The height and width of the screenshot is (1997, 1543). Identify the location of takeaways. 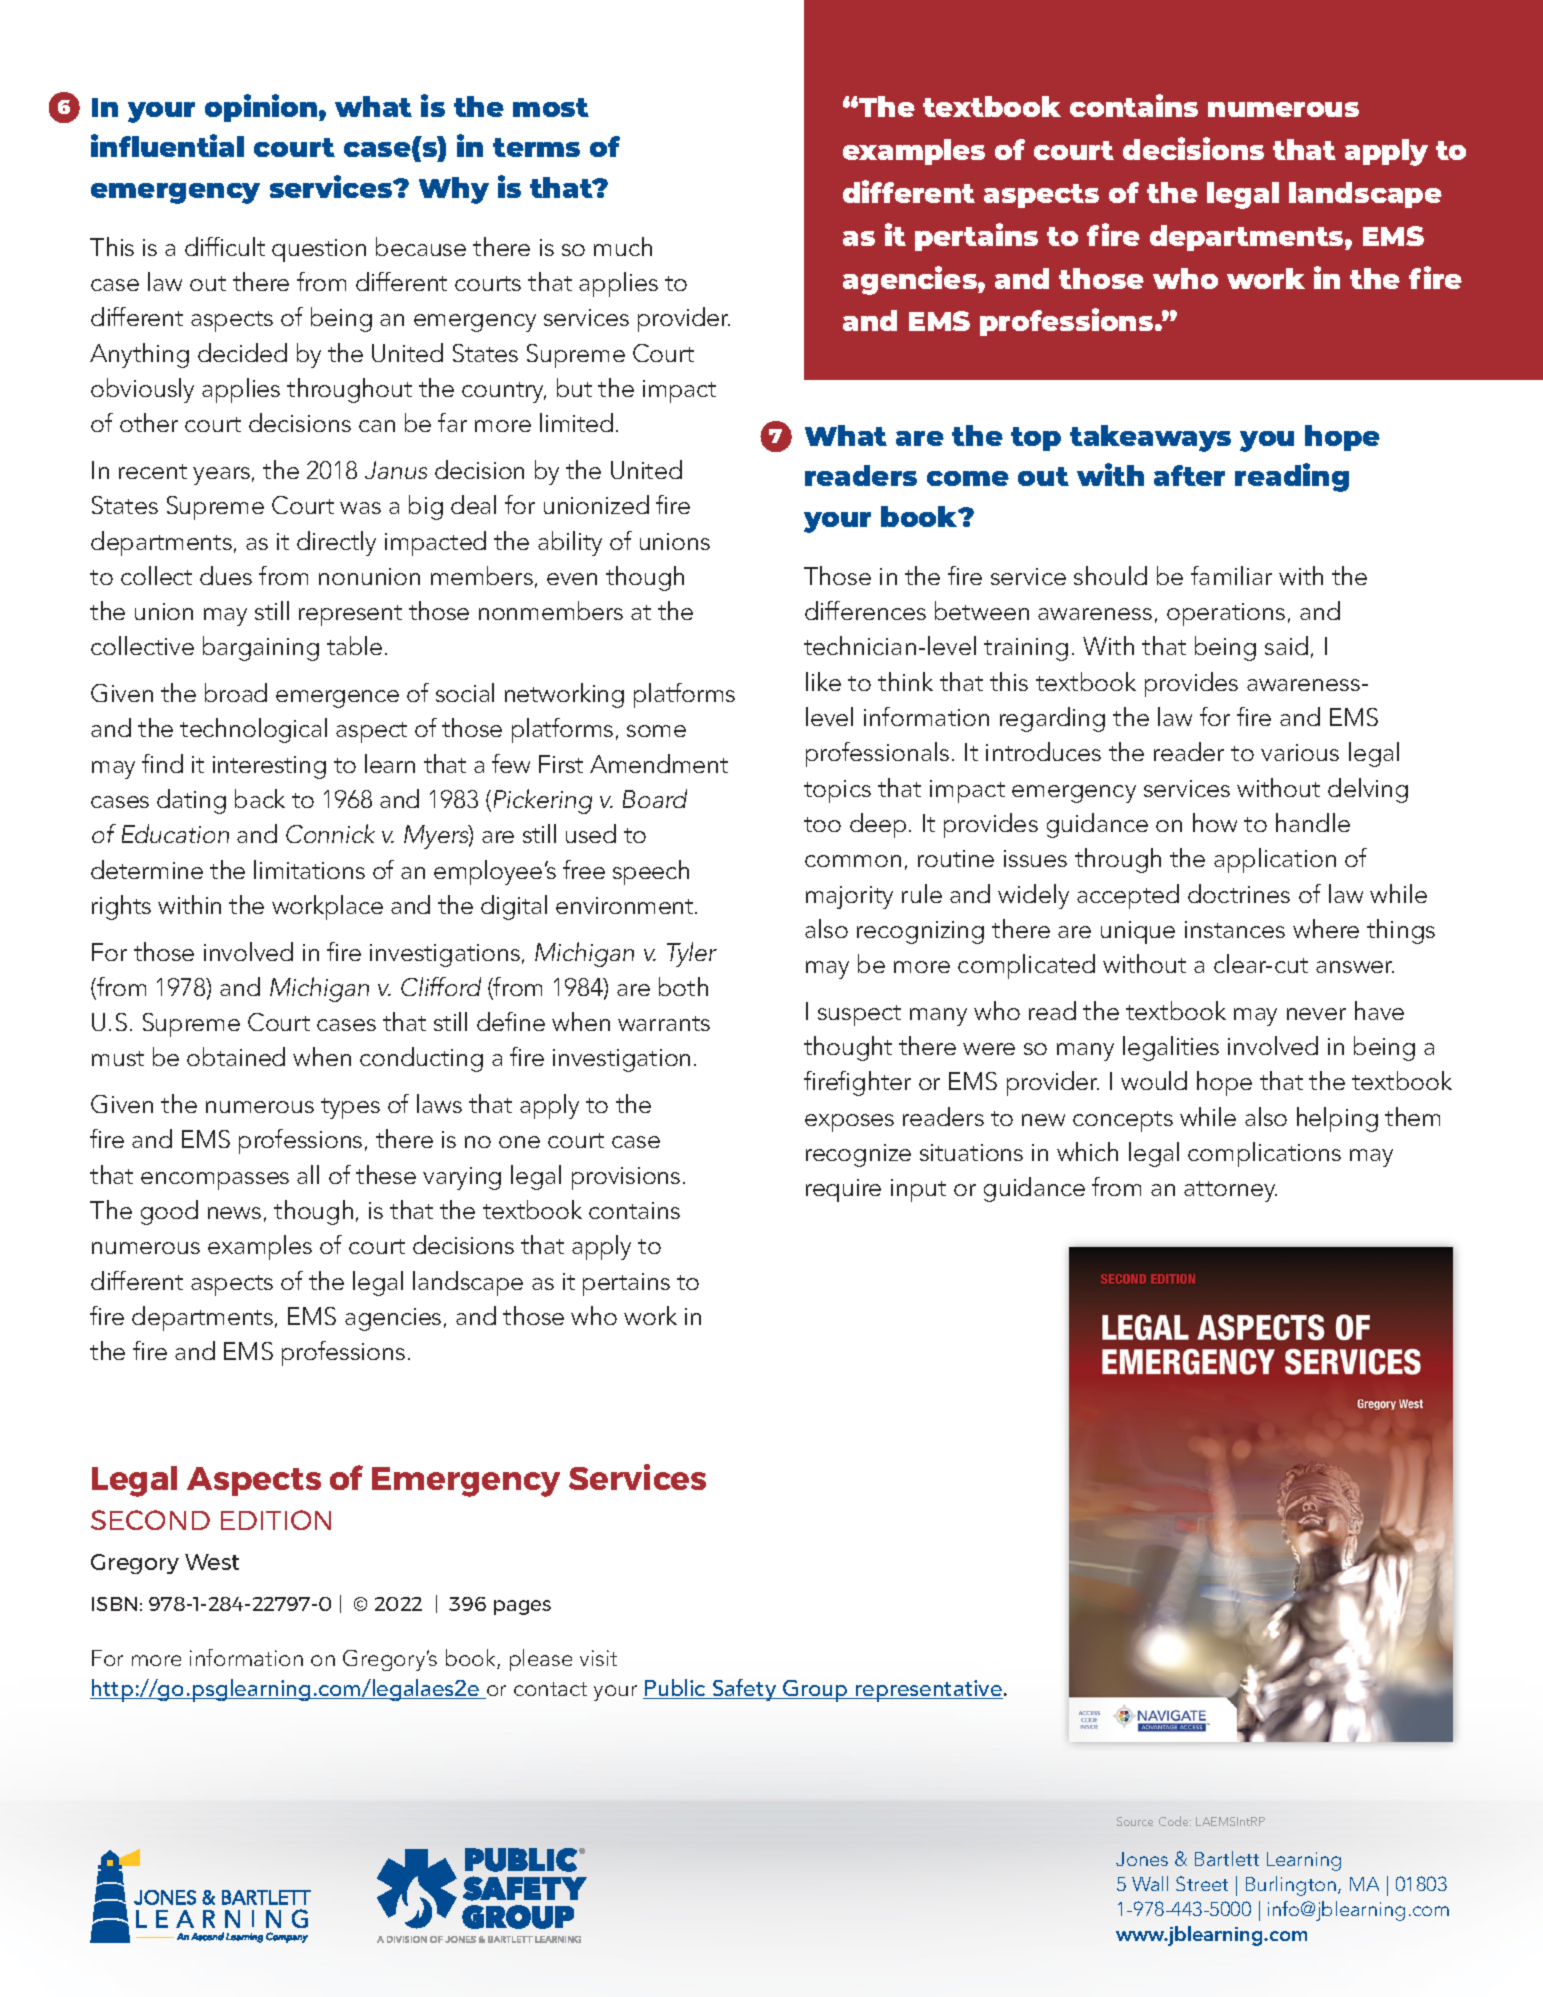
(1150, 438).
